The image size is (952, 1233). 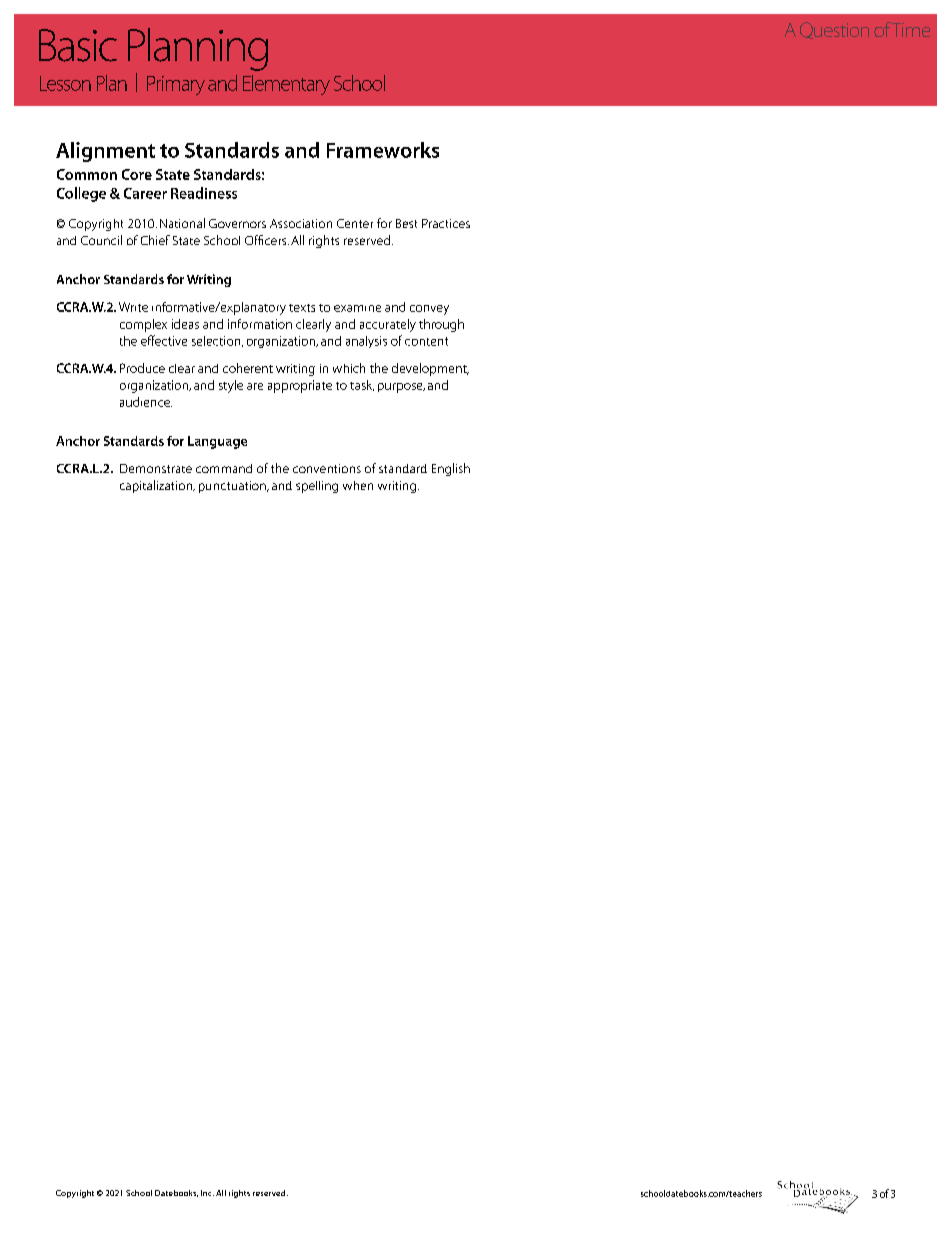 I want to click on spelling, so click(x=317, y=487).
